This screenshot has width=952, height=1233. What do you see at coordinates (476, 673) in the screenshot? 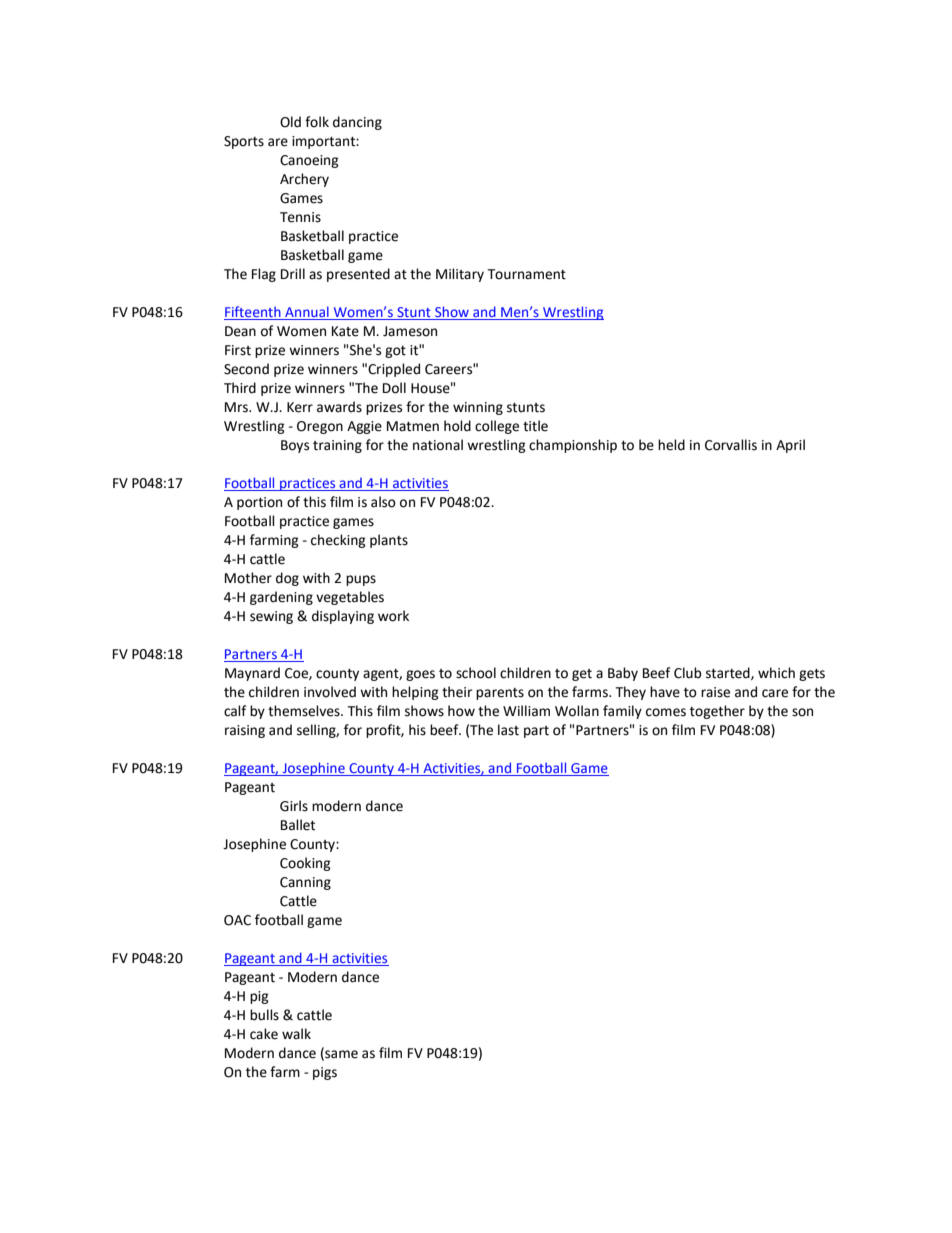
I see `school` at bounding box center [476, 673].
